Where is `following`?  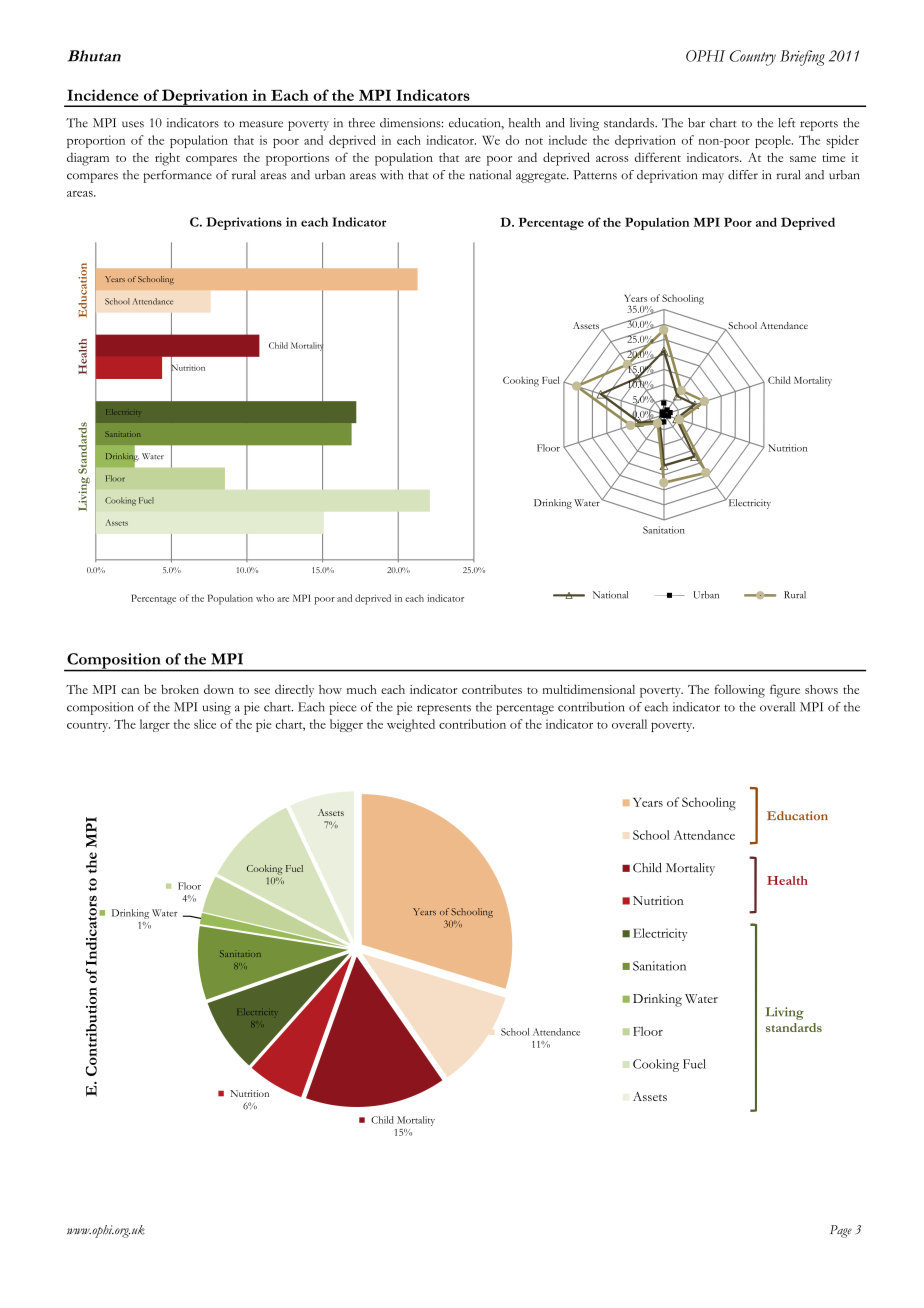
following is located at coordinates (740, 691).
